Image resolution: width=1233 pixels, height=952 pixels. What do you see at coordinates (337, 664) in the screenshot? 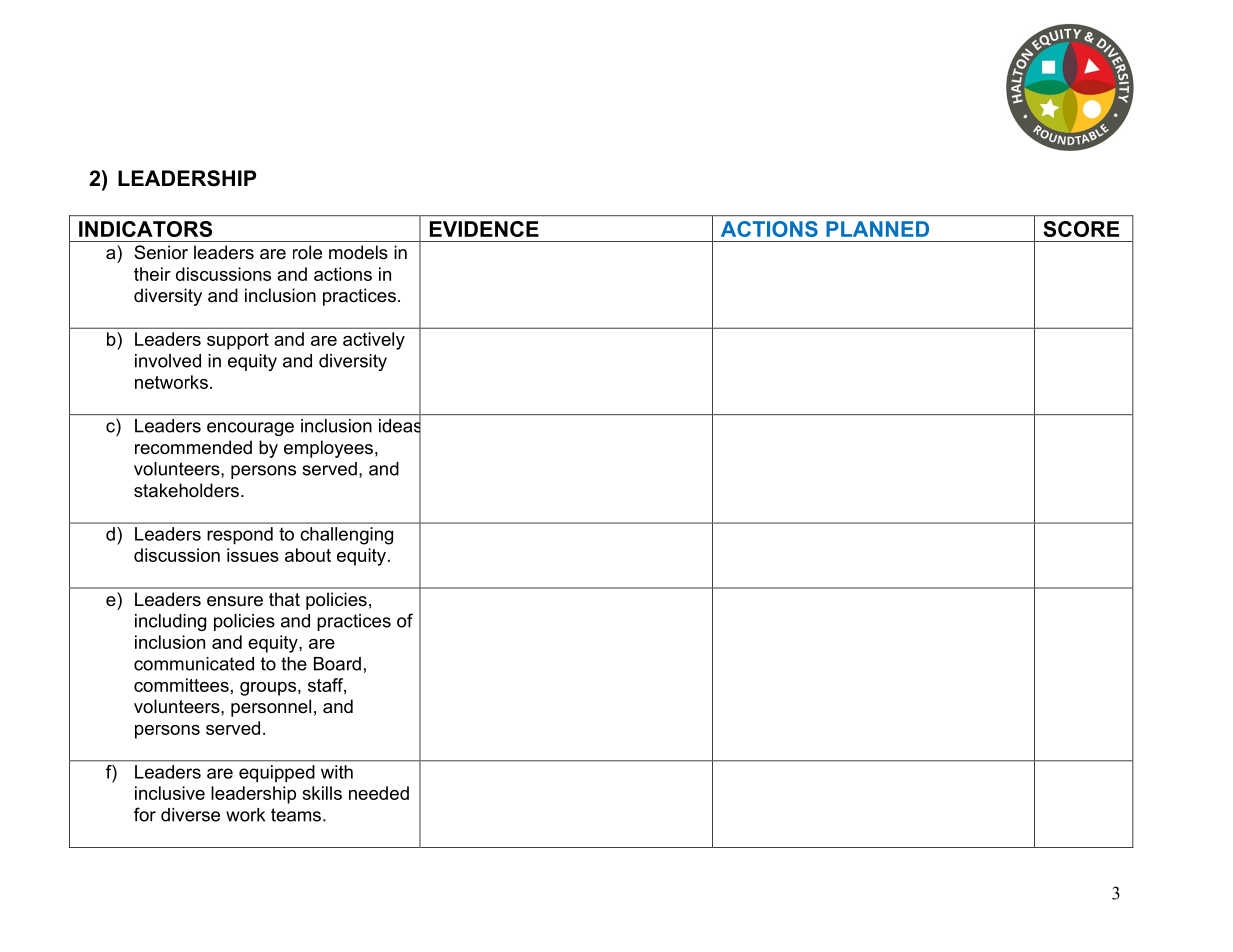
I see `Board` at bounding box center [337, 664].
